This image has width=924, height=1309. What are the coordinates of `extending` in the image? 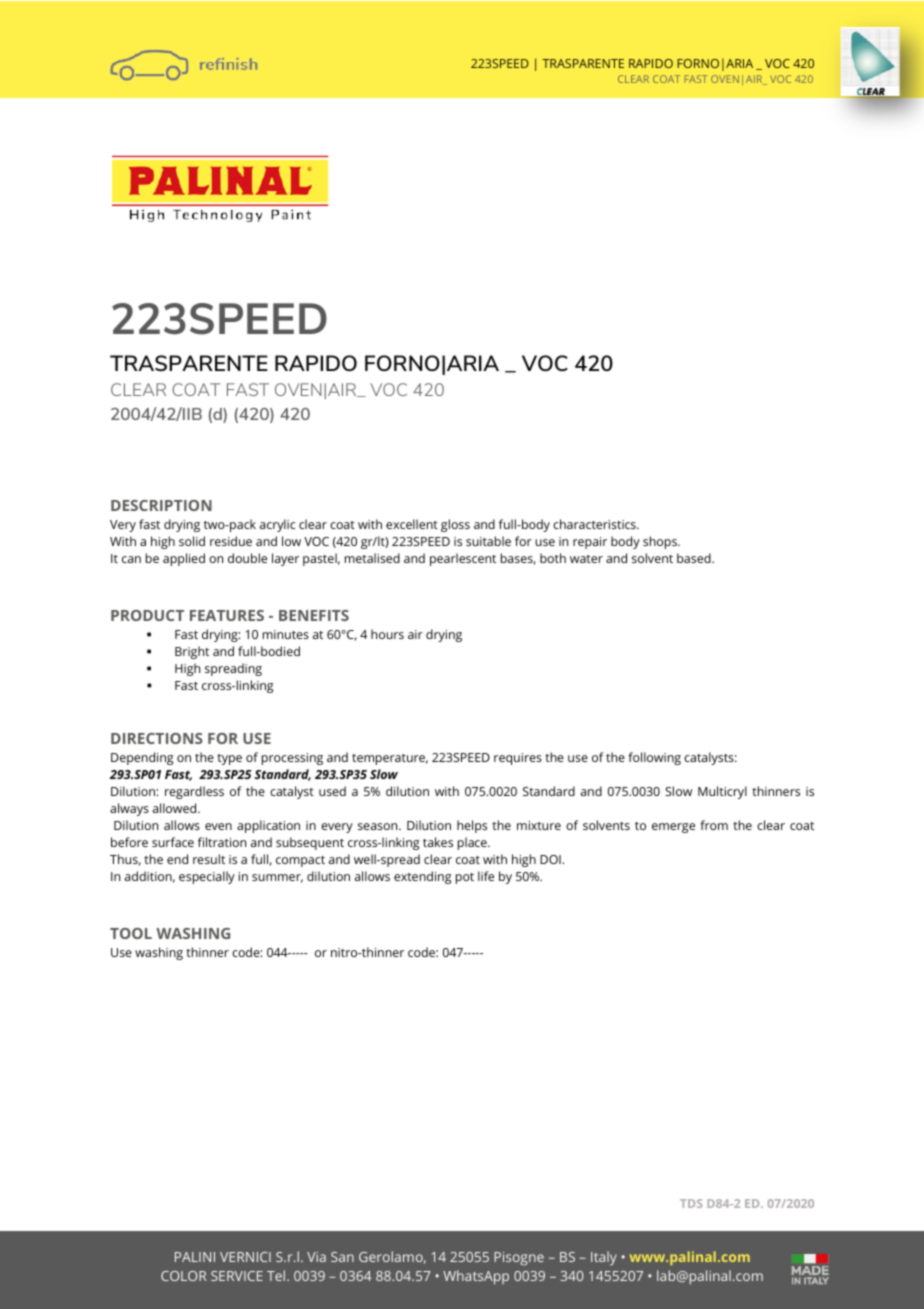 It's located at (422, 877).
